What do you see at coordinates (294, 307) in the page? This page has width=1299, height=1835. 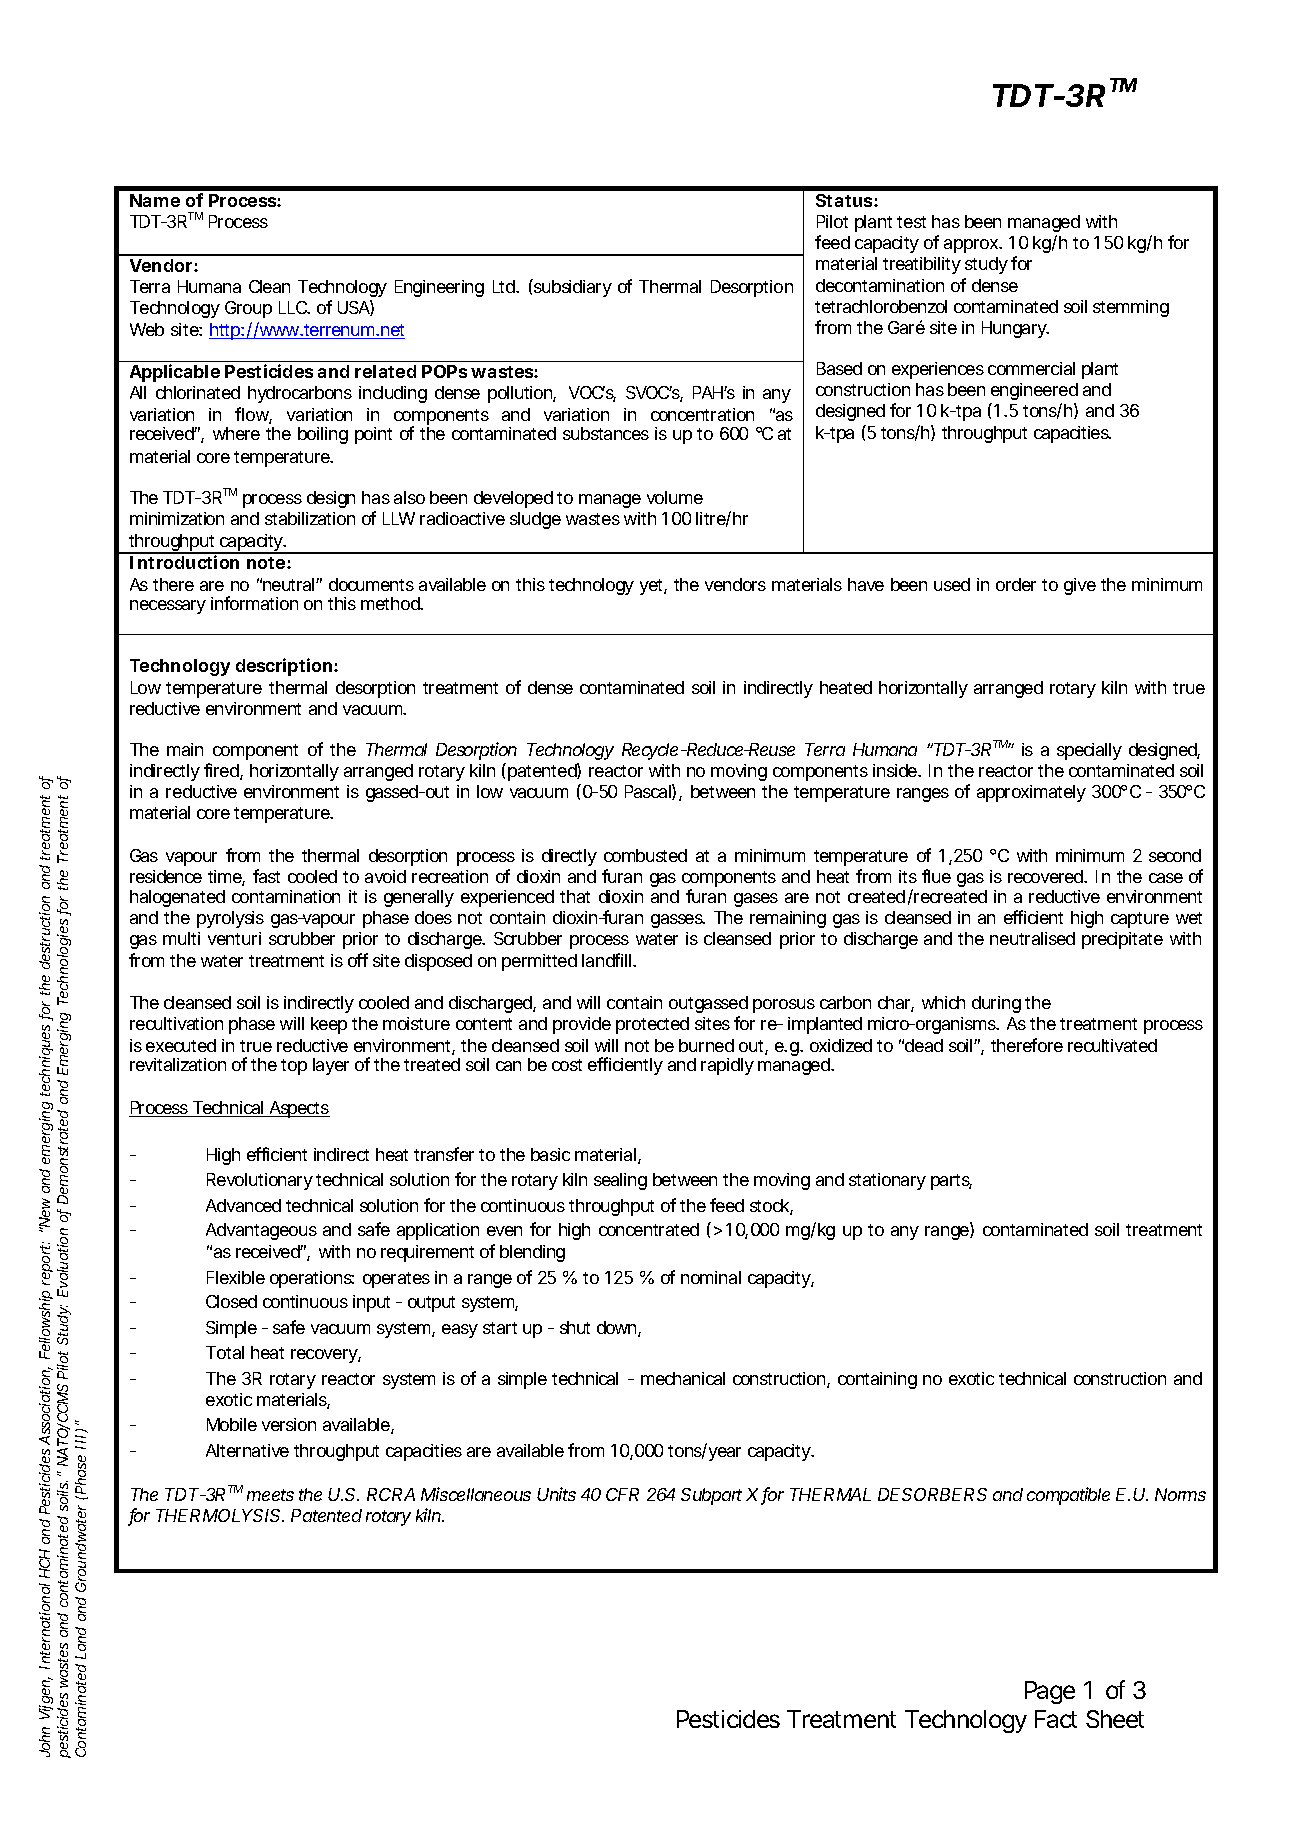 I see `LLC` at bounding box center [294, 307].
